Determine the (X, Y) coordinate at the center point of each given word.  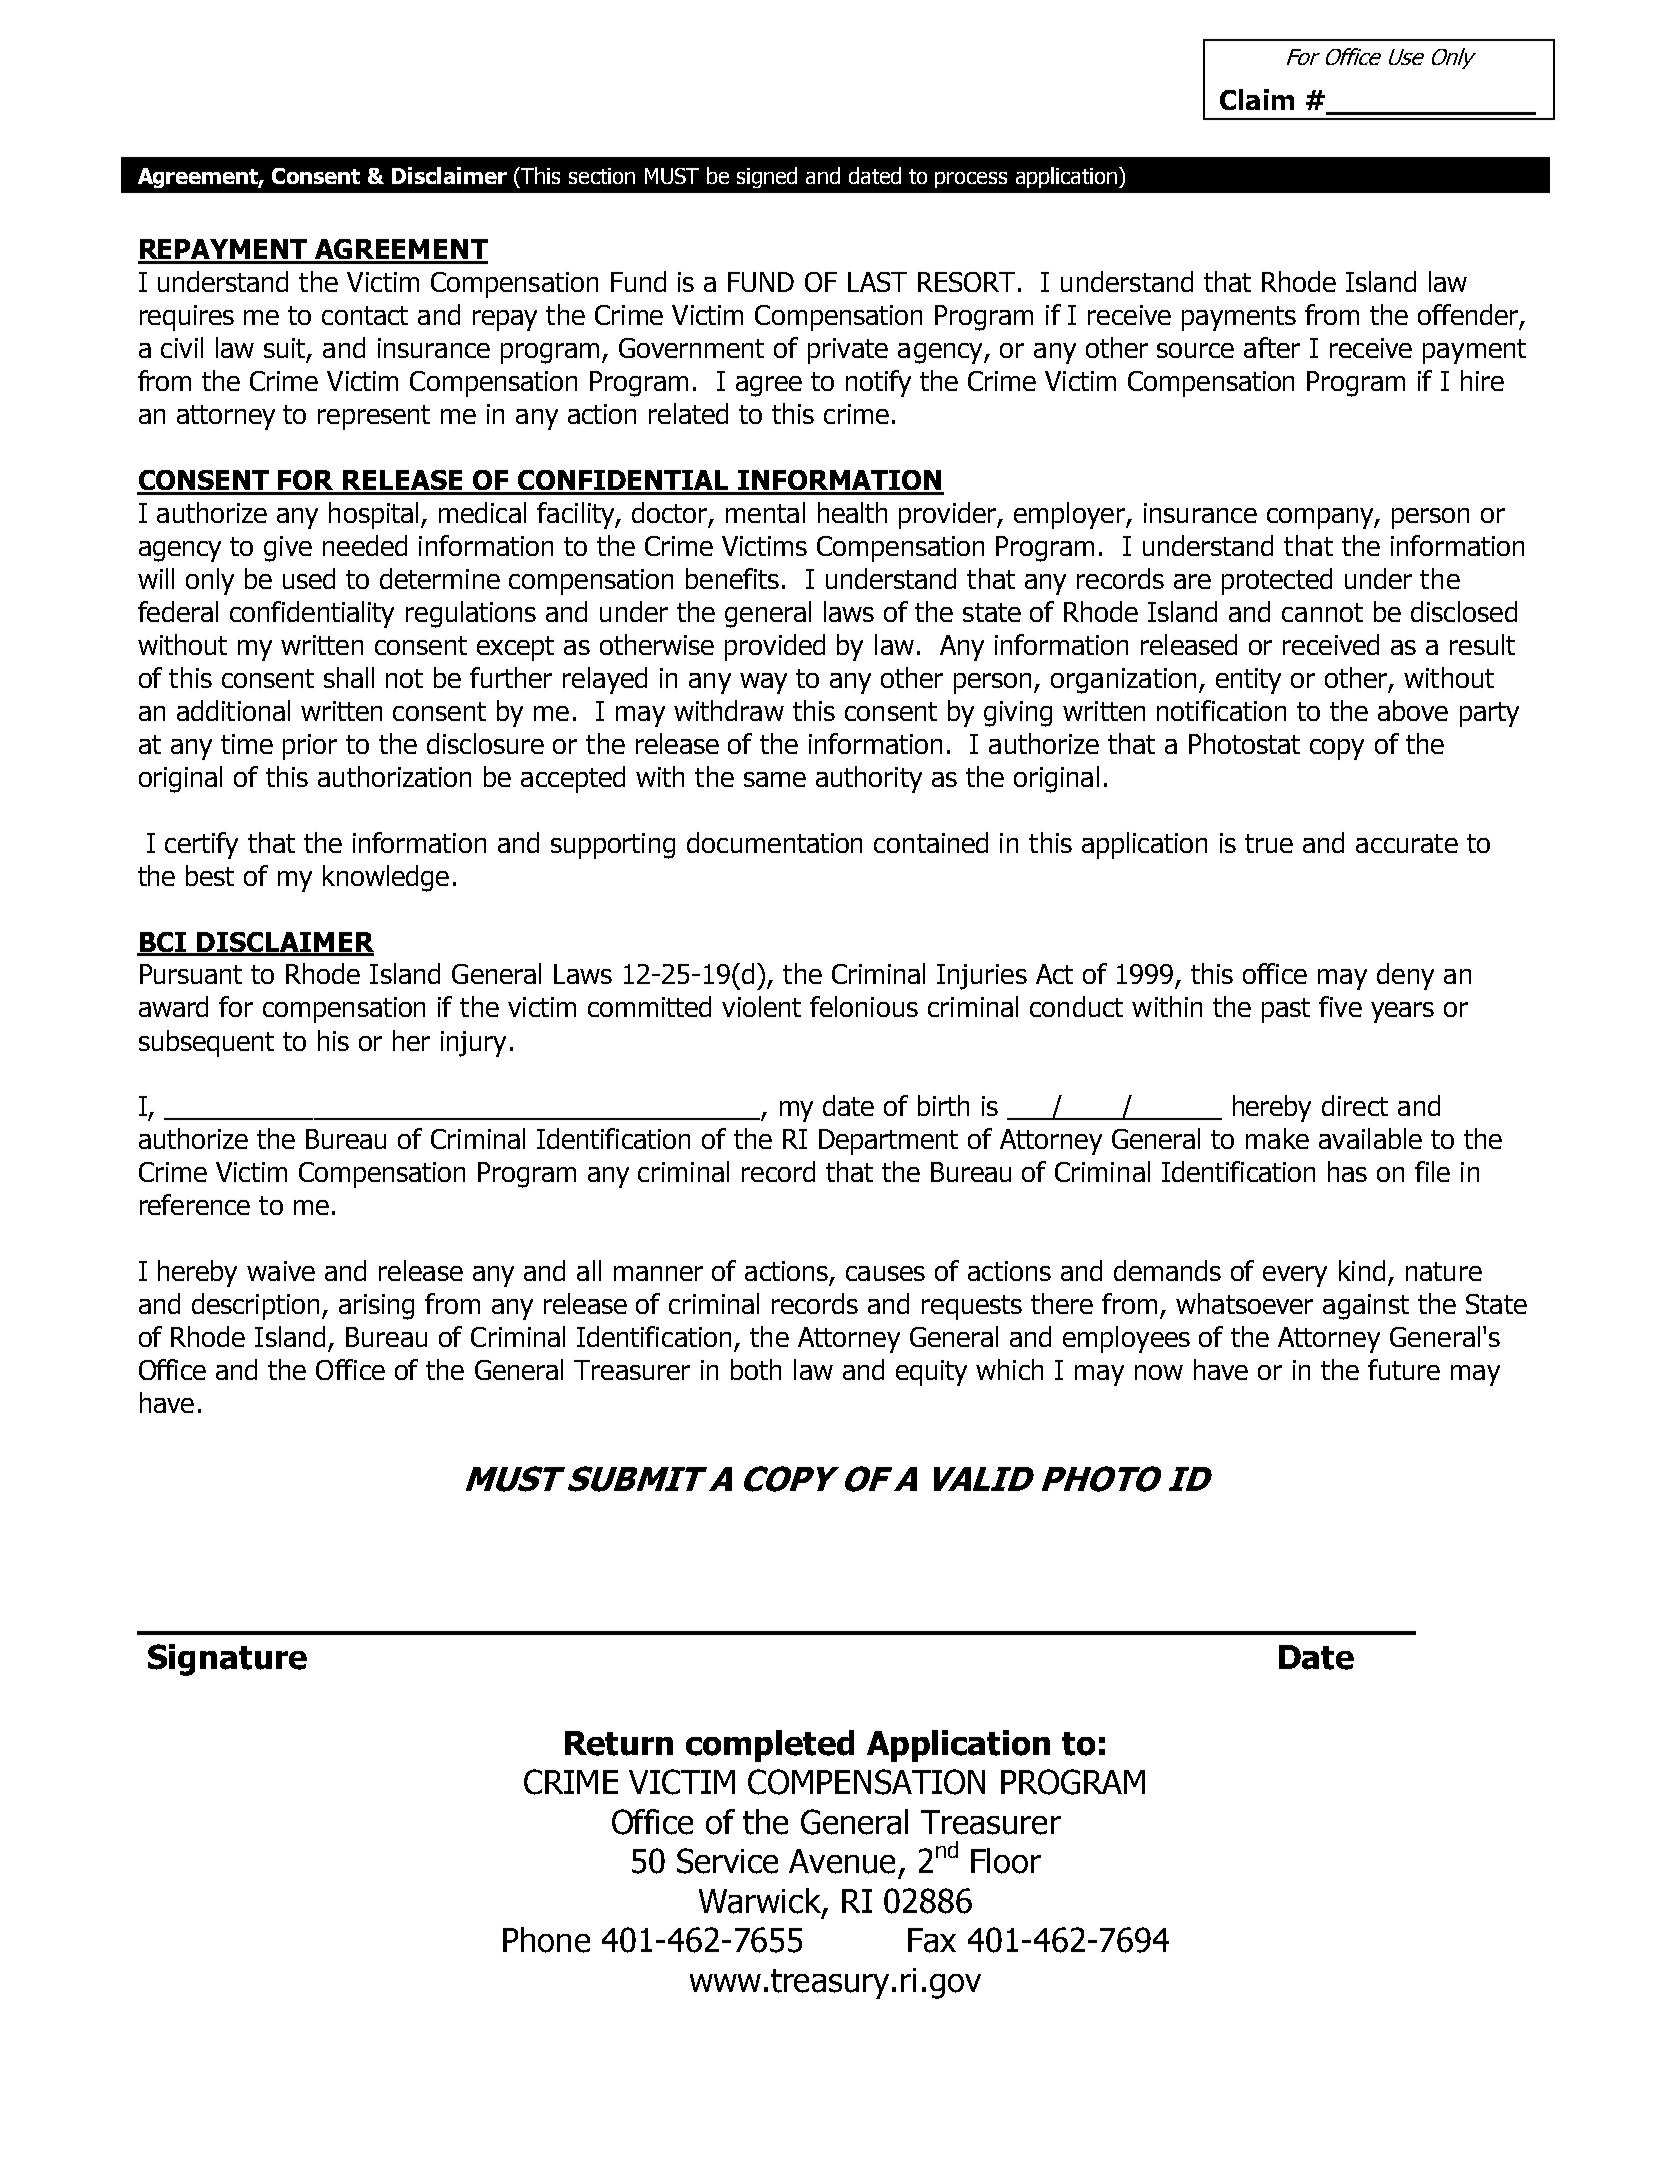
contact (365, 315)
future (1404, 1369)
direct (1355, 1105)
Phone (546, 1940)
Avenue (842, 1861)
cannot (1322, 612)
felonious (864, 1006)
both (756, 1369)
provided (775, 647)
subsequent (206, 1043)
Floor (1006, 1861)
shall (349, 677)
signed (767, 177)
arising (376, 1307)
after (1272, 347)
